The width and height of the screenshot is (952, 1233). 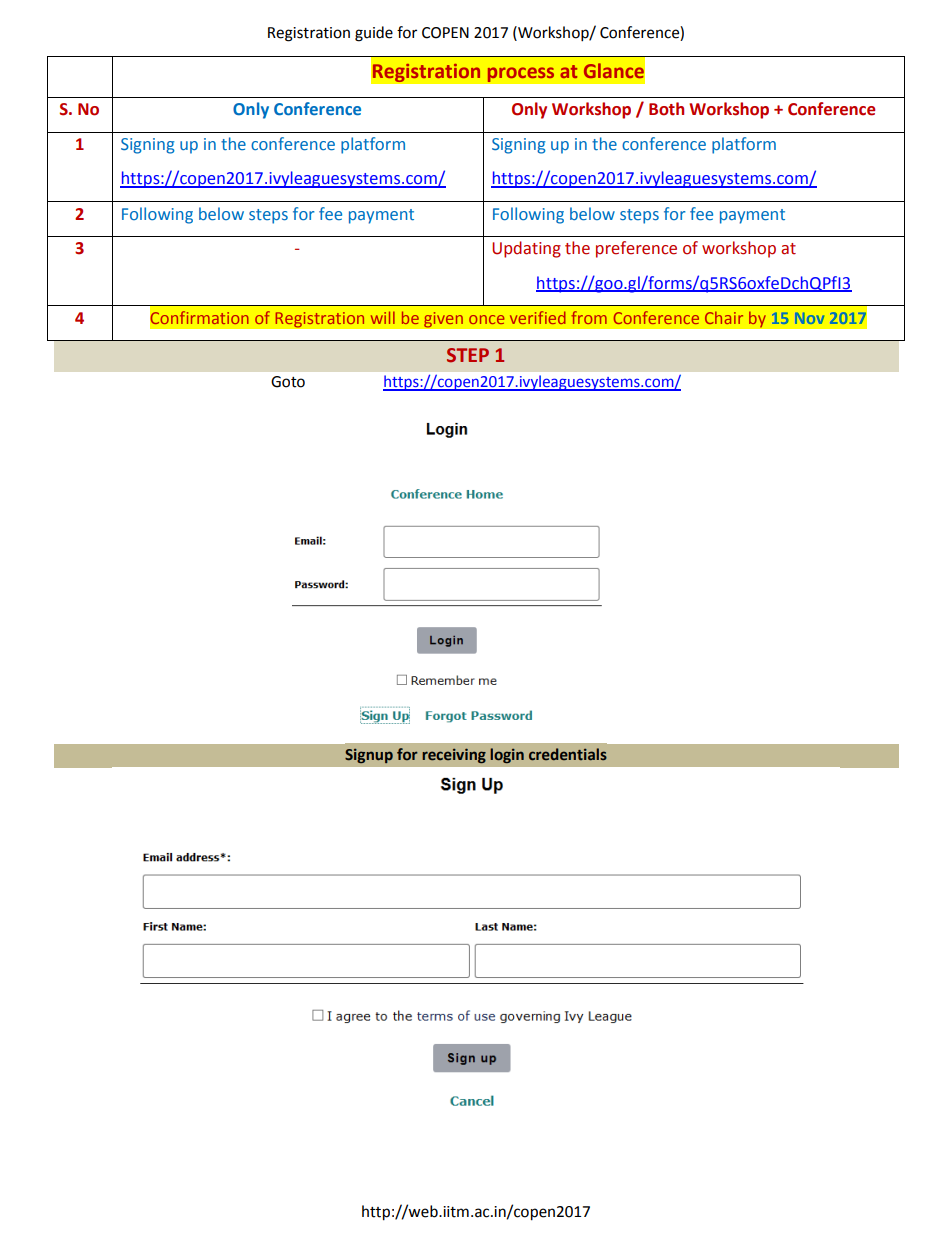 I want to click on login, so click(x=507, y=755).
